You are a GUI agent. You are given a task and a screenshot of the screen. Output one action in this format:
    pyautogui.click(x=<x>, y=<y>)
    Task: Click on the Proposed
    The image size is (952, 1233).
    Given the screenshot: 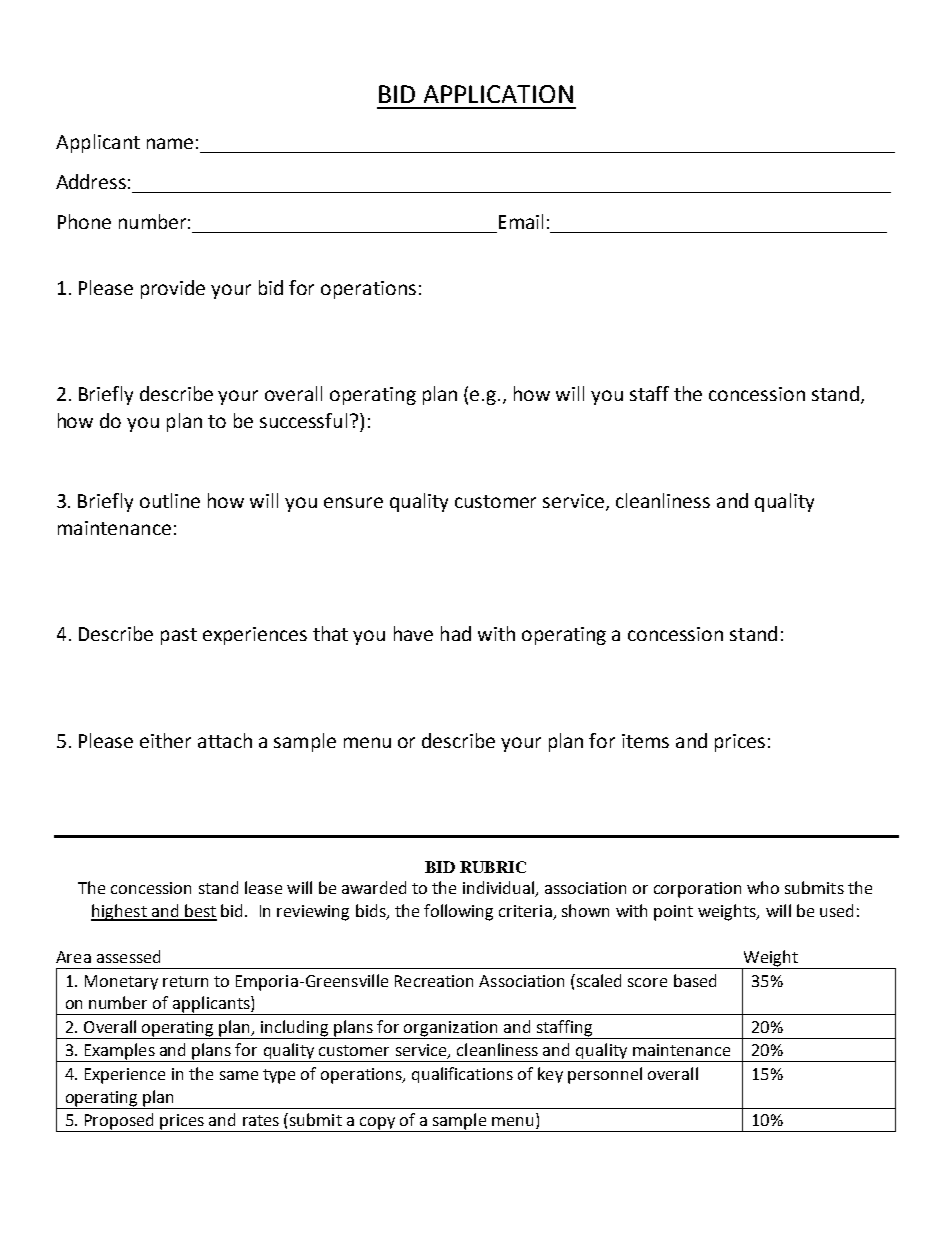 What is the action you would take?
    pyautogui.click(x=119, y=1122)
